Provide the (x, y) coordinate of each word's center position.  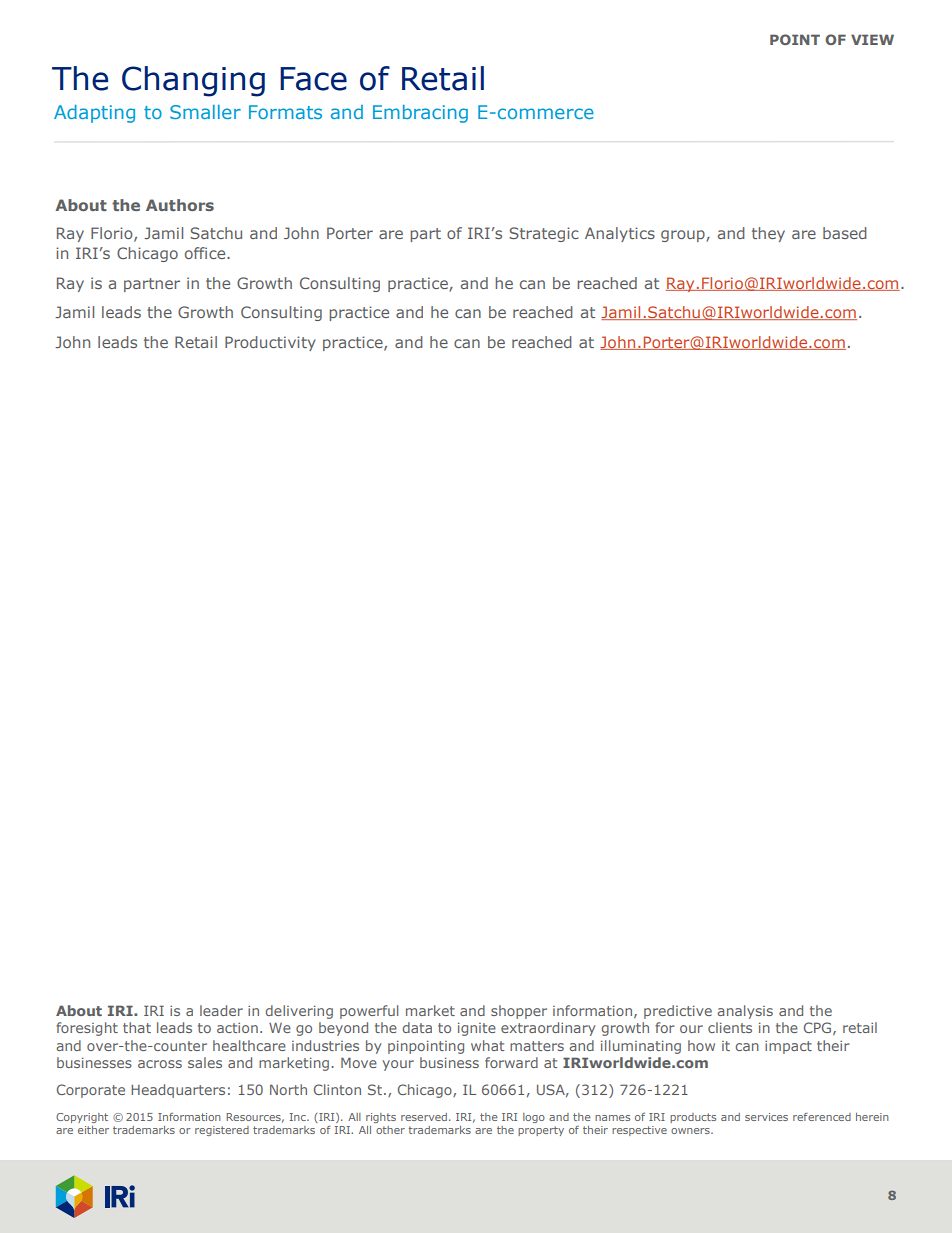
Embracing (420, 114)
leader (221, 1010)
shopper (519, 1012)
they (768, 234)
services (766, 1117)
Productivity (270, 343)
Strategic (544, 234)
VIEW (872, 39)
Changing (193, 81)
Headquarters (178, 1091)
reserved (424, 1117)
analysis (745, 1012)
